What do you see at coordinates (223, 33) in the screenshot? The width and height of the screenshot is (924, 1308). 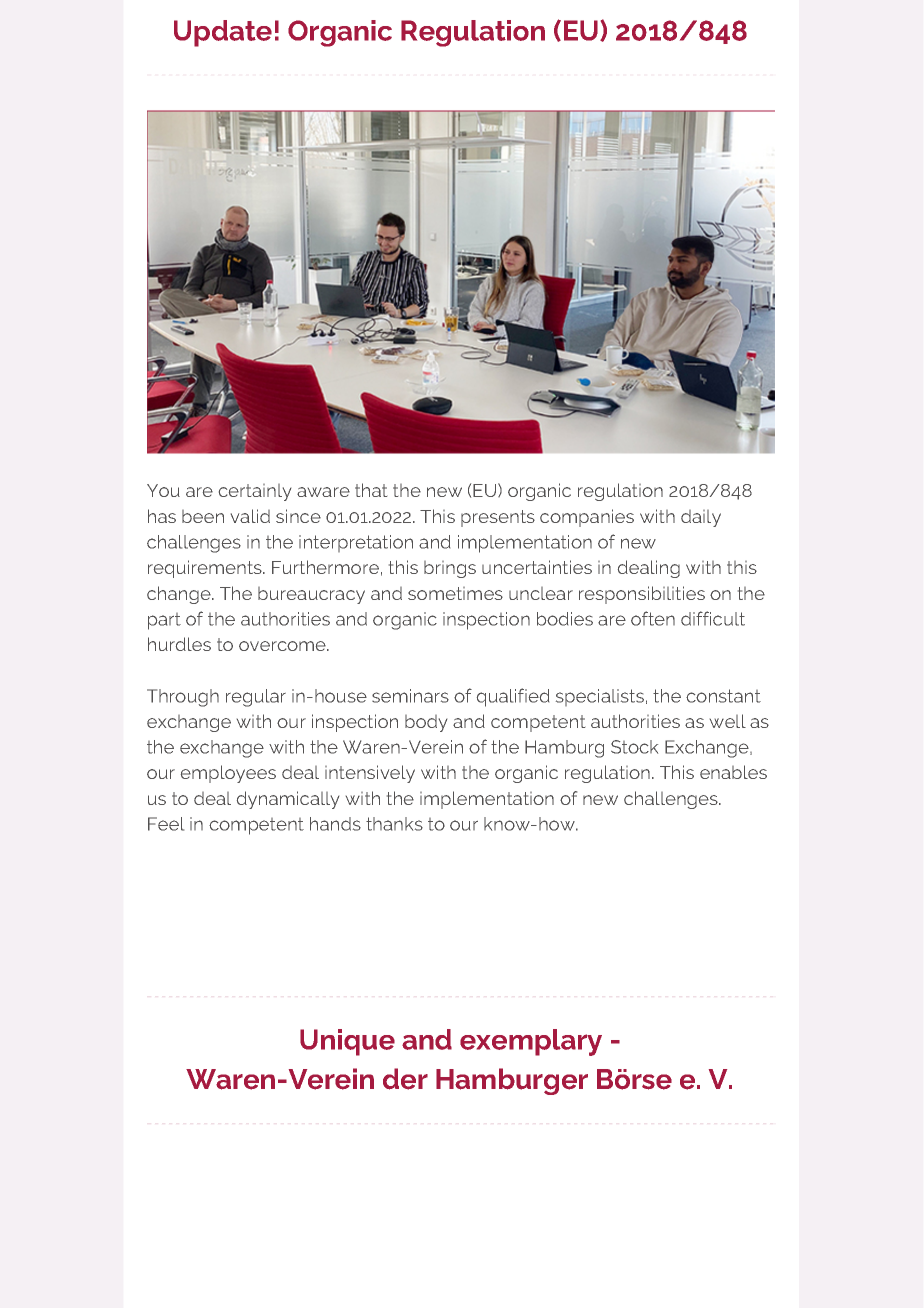 I see `Update` at bounding box center [223, 33].
